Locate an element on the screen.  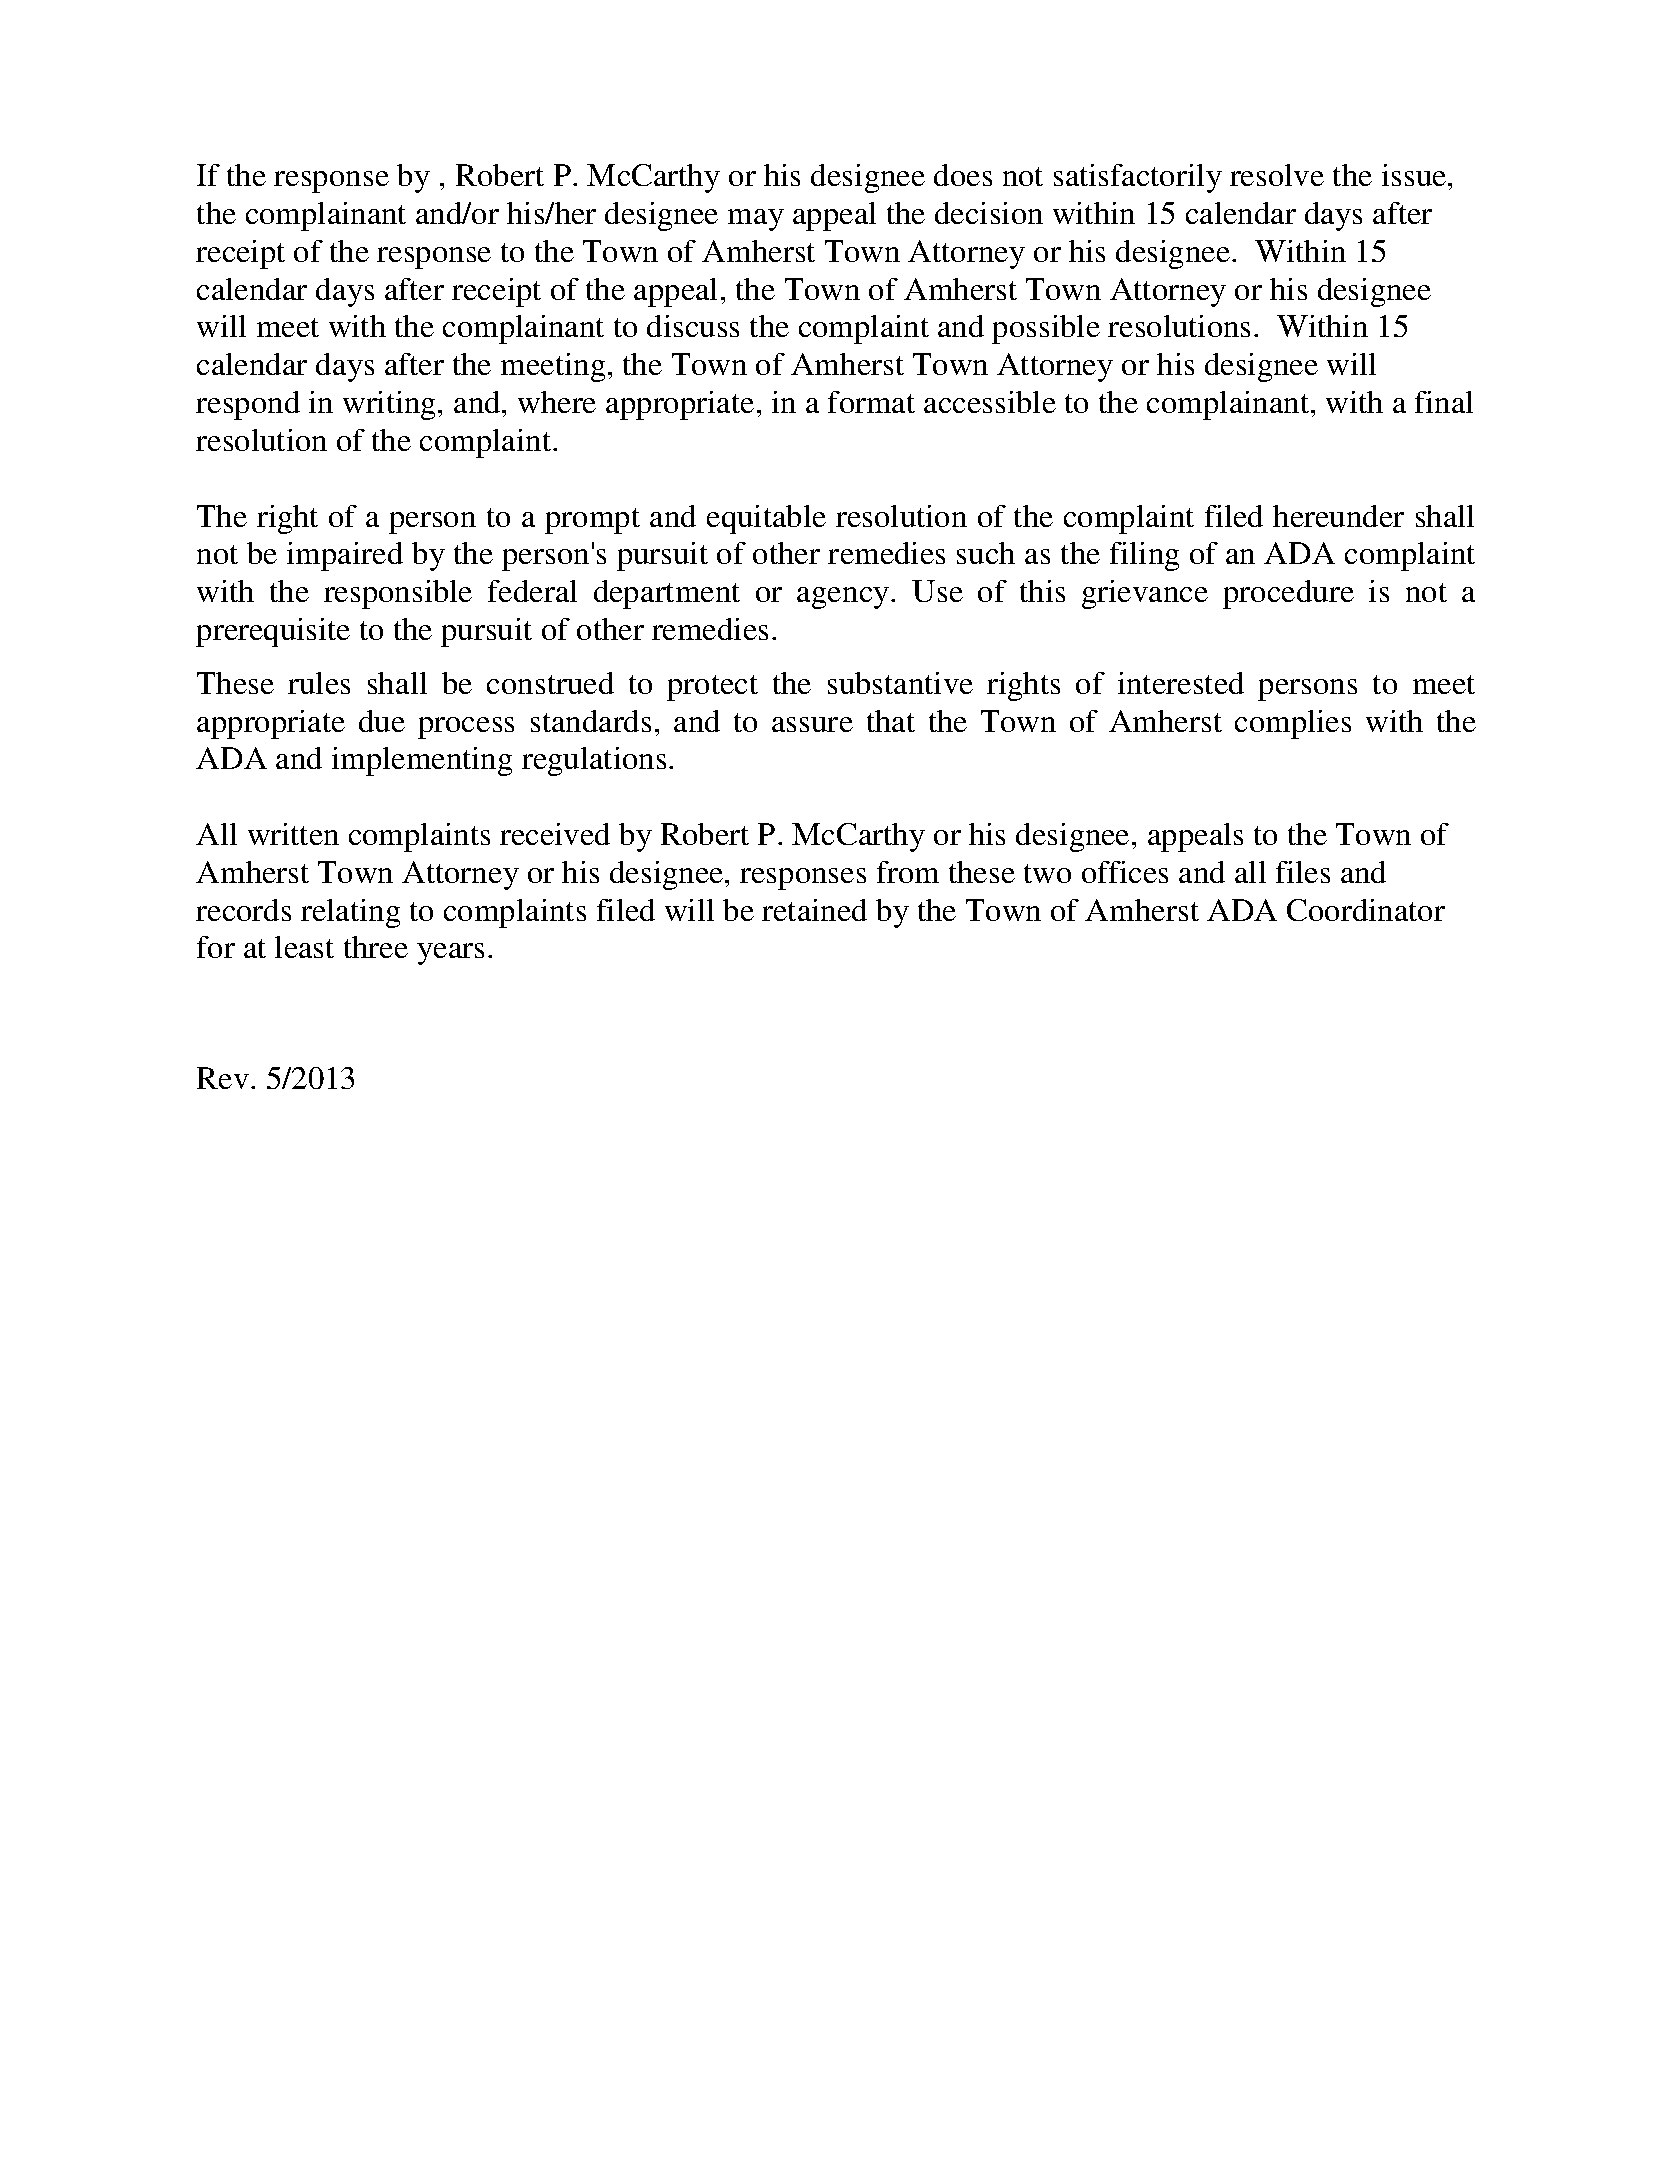
Rev is located at coordinates (223, 1078).
